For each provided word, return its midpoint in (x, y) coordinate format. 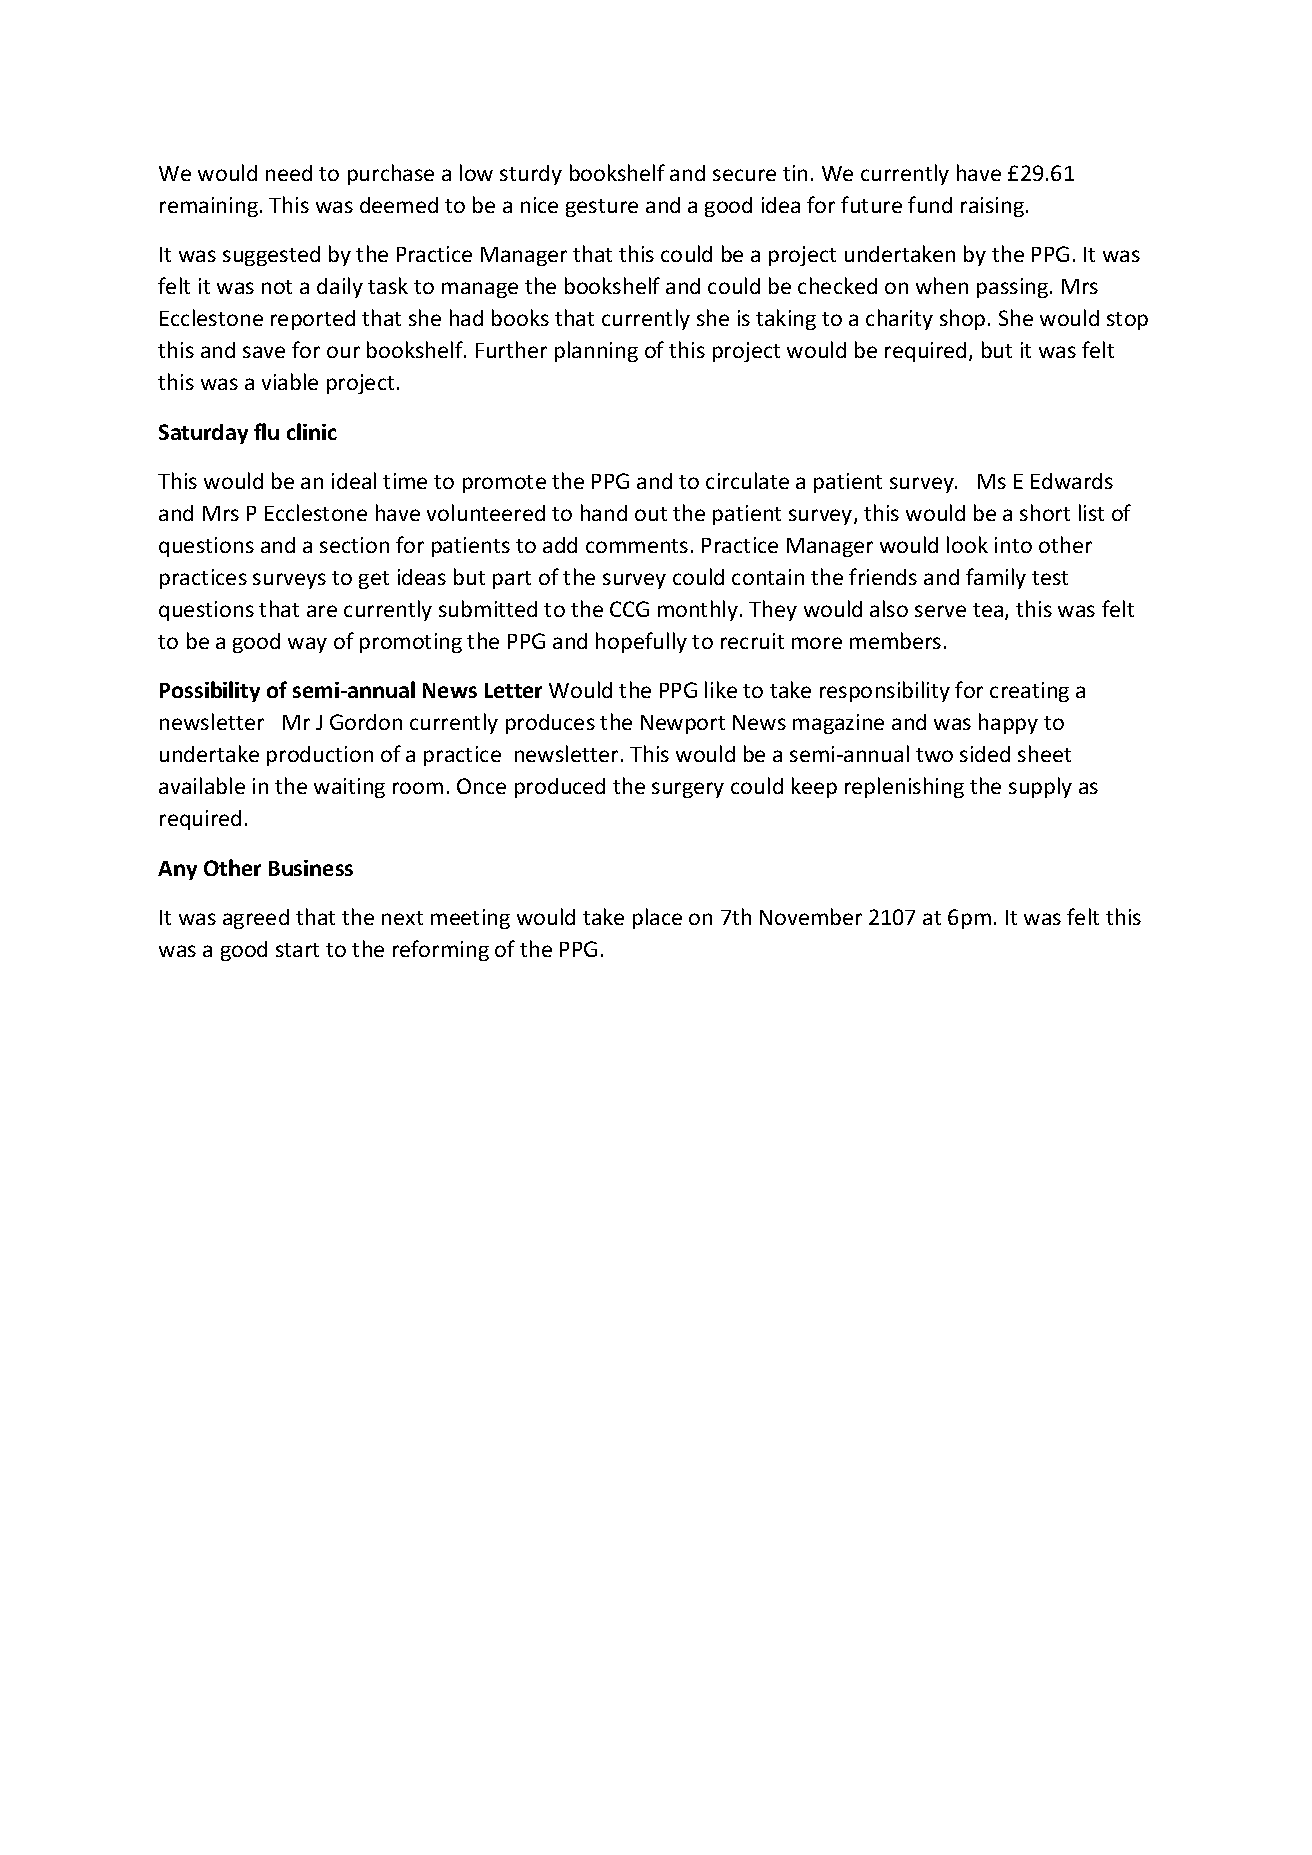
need (289, 173)
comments (637, 546)
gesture (602, 208)
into (1013, 545)
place (657, 918)
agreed (256, 919)
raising (992, 207)
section (354, 545)
